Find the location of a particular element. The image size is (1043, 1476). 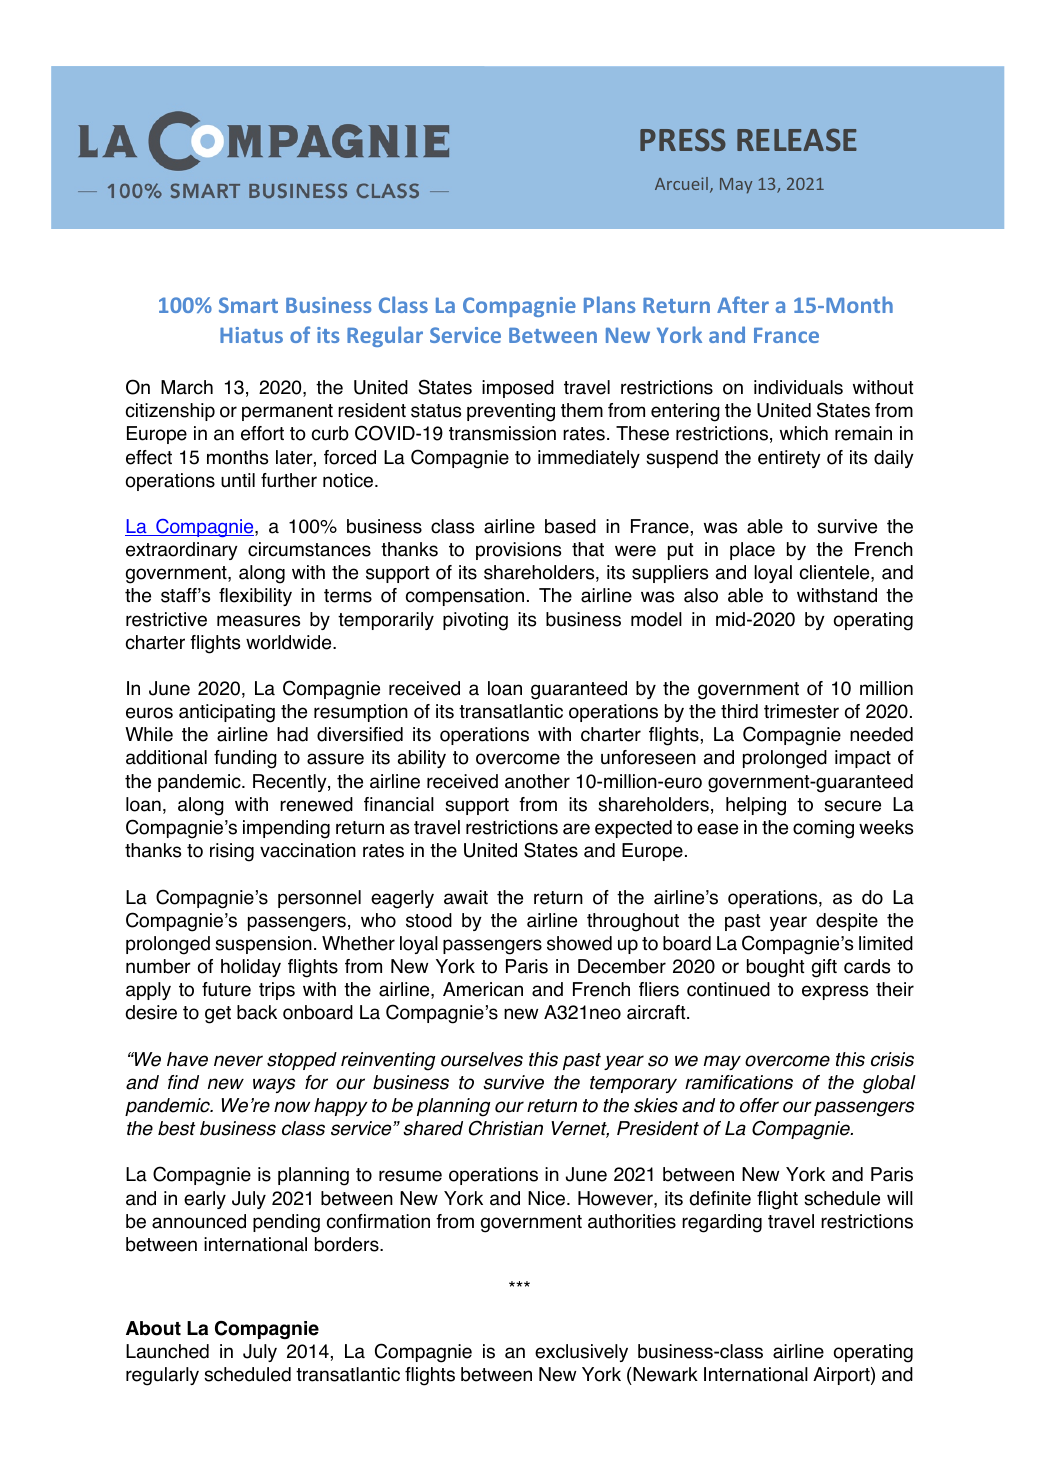

rising is located at coordinates (232, 852).
